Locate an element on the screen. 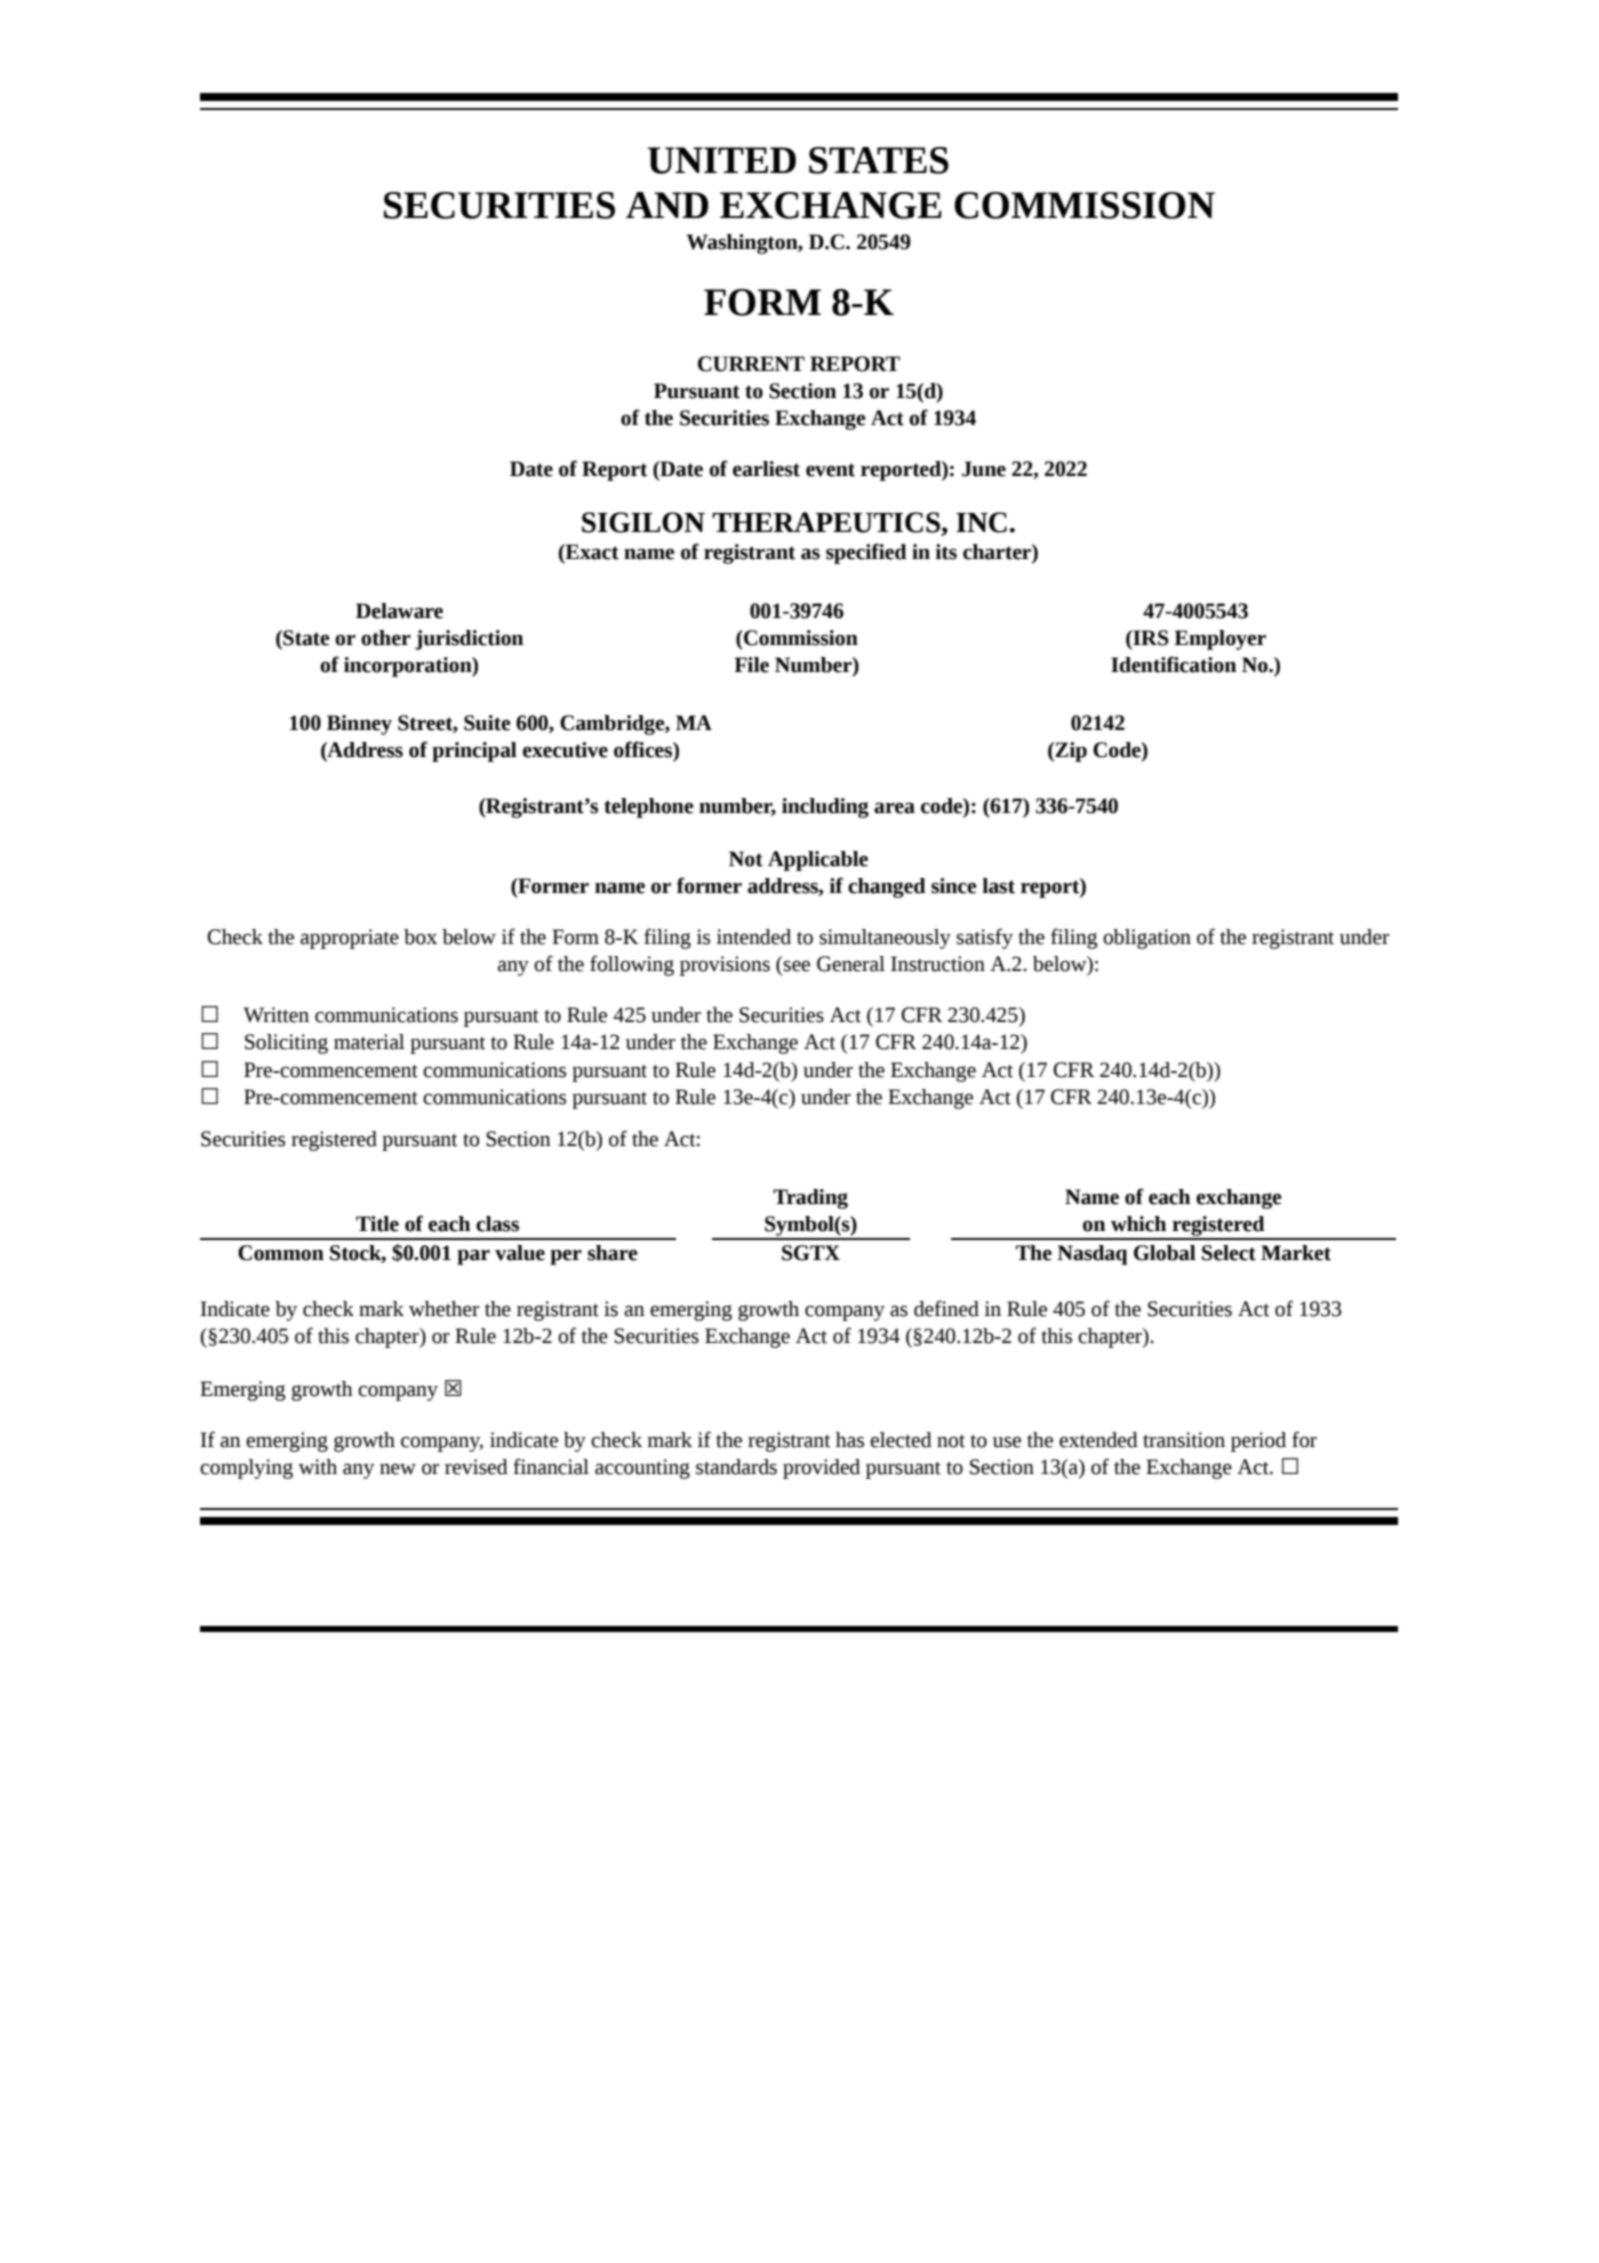 The image size is (1599, 2263). standards is located at coordinates (736, 1467).
